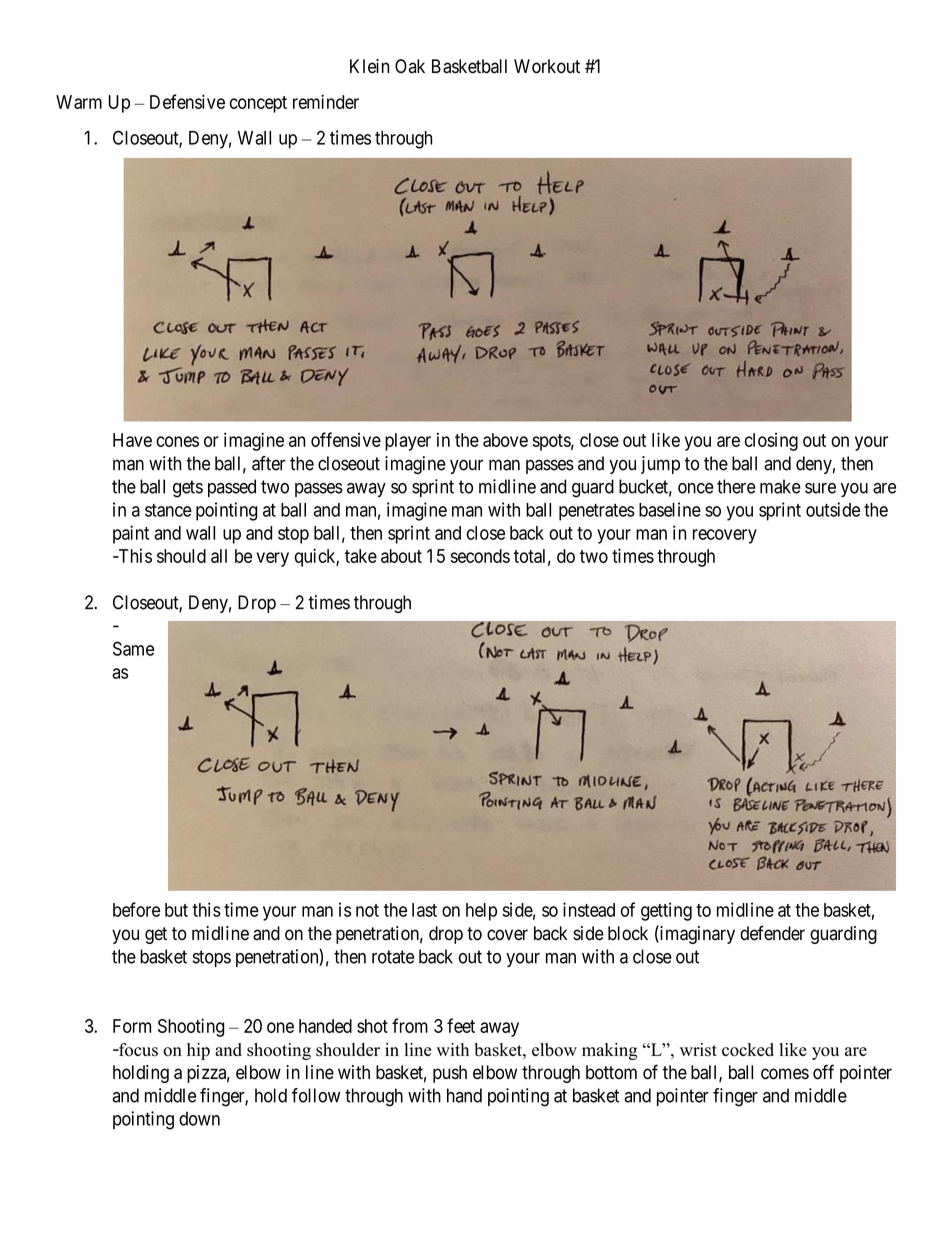  Describe the element at coordinates (187, 101) in the screenshot. I see `Defensive` at that location.
